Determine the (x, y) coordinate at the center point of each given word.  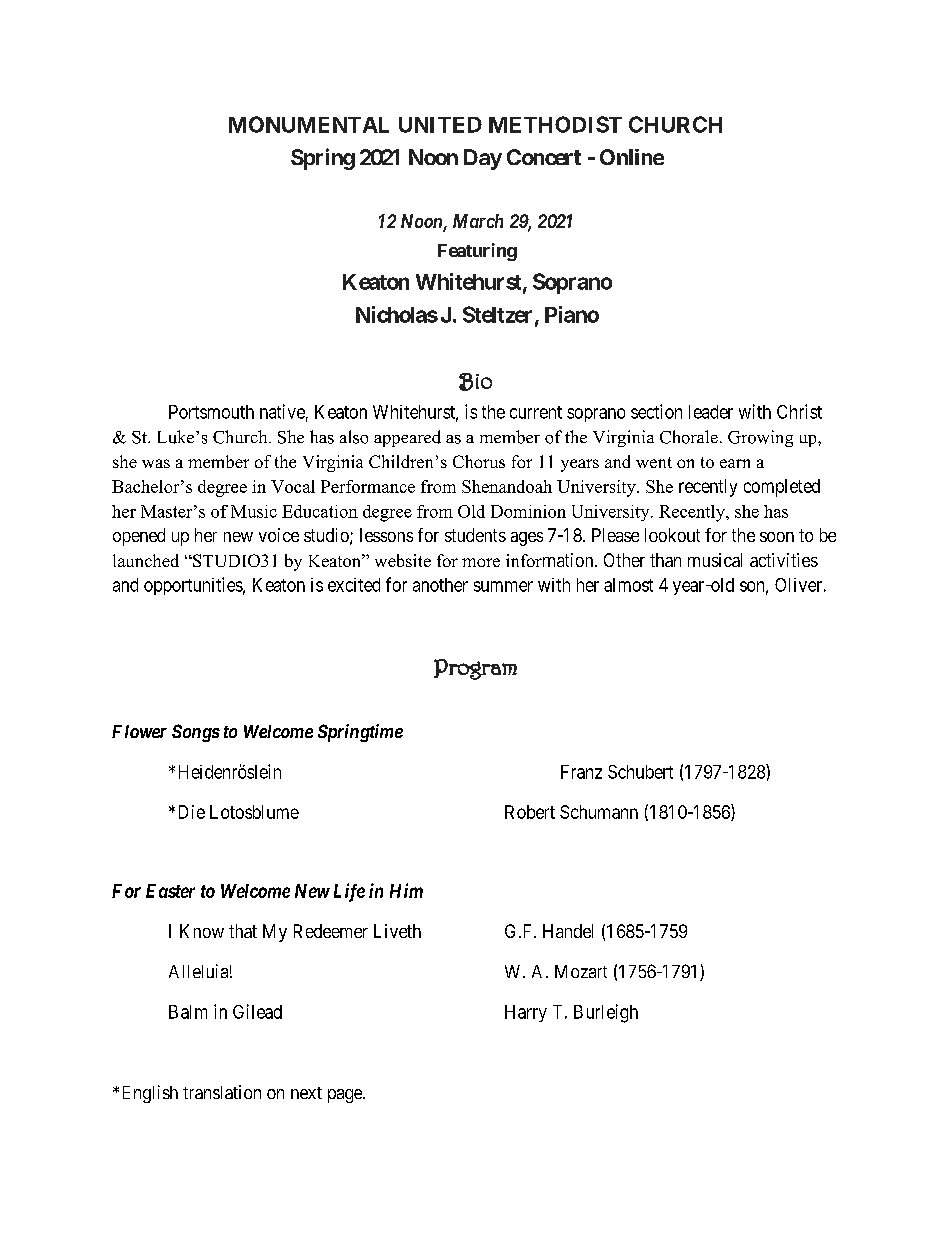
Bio (475, 382)
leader (711, 412)
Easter (170, 891)
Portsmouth (211, 412)
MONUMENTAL (309, 124)
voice (279, 535)
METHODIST (555, 124)
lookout (672, 535)
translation (222, 1092)
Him (406, 890)
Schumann (599, 812)
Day (483, 159)
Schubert (640, 772)
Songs (196, 733)
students (475, 535)
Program (475, 669)
